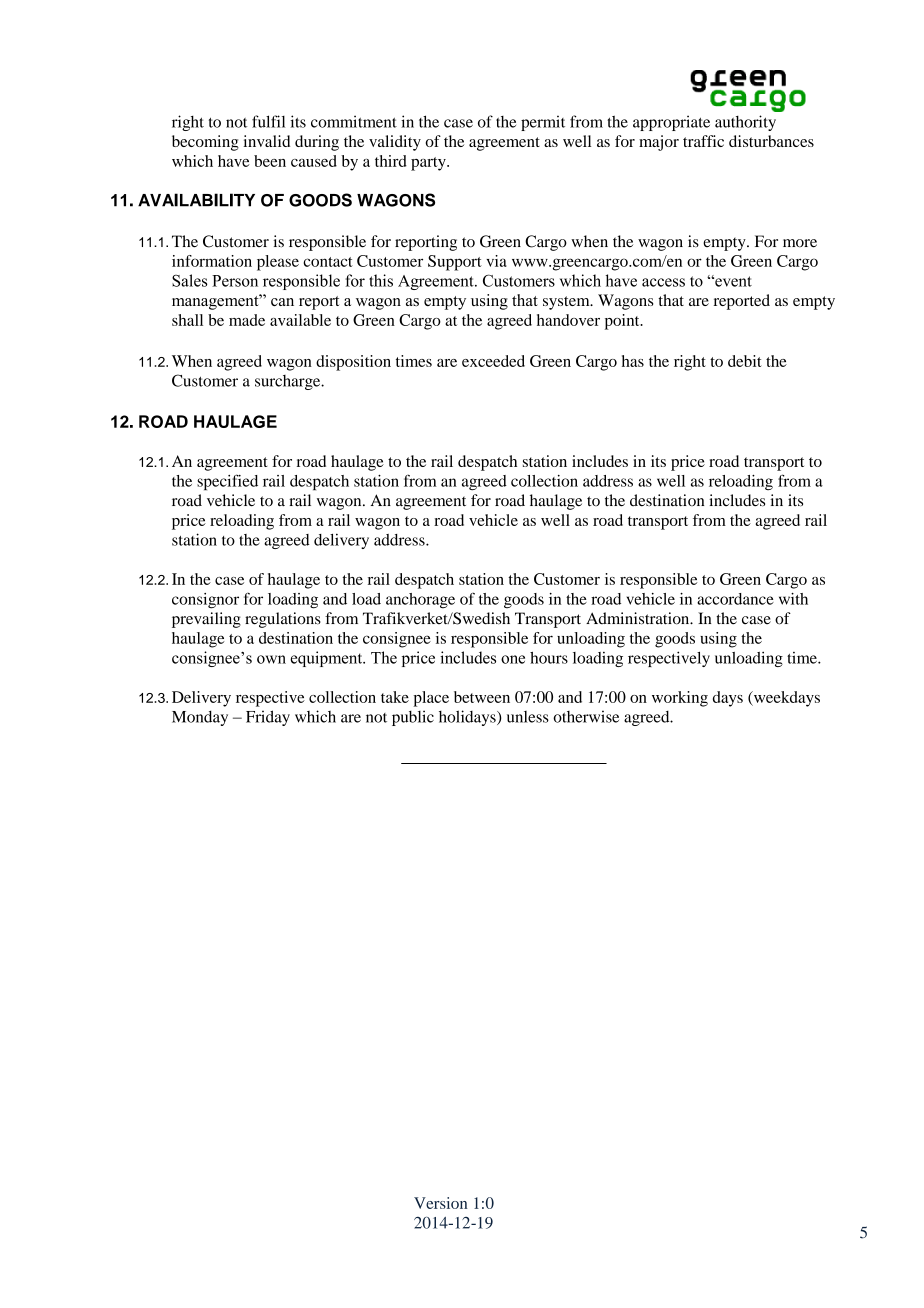 The width and height of the screenshot is (924, 1308). I want to click on working, so click(680, 699).
